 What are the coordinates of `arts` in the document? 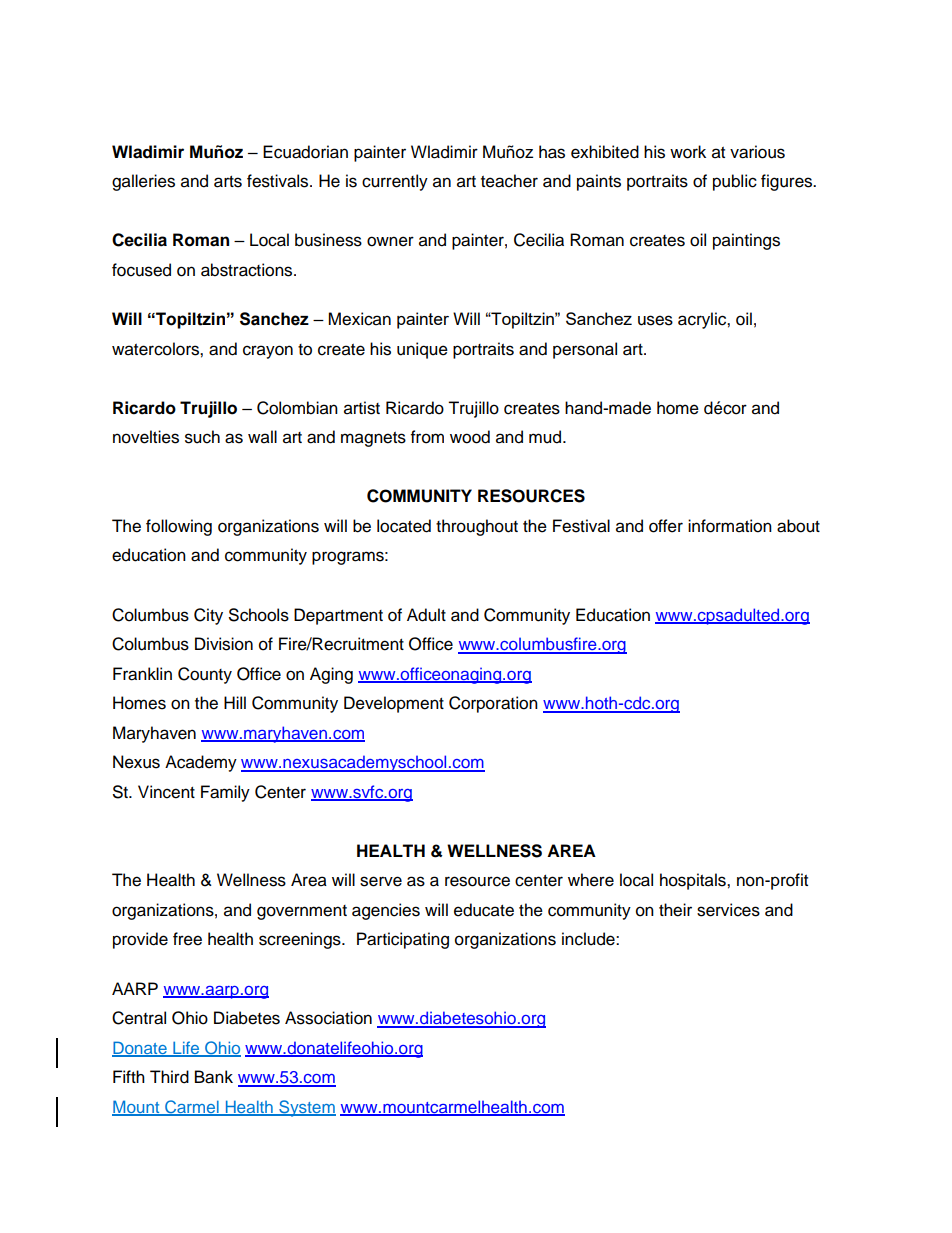 It's located at (228, 182).
